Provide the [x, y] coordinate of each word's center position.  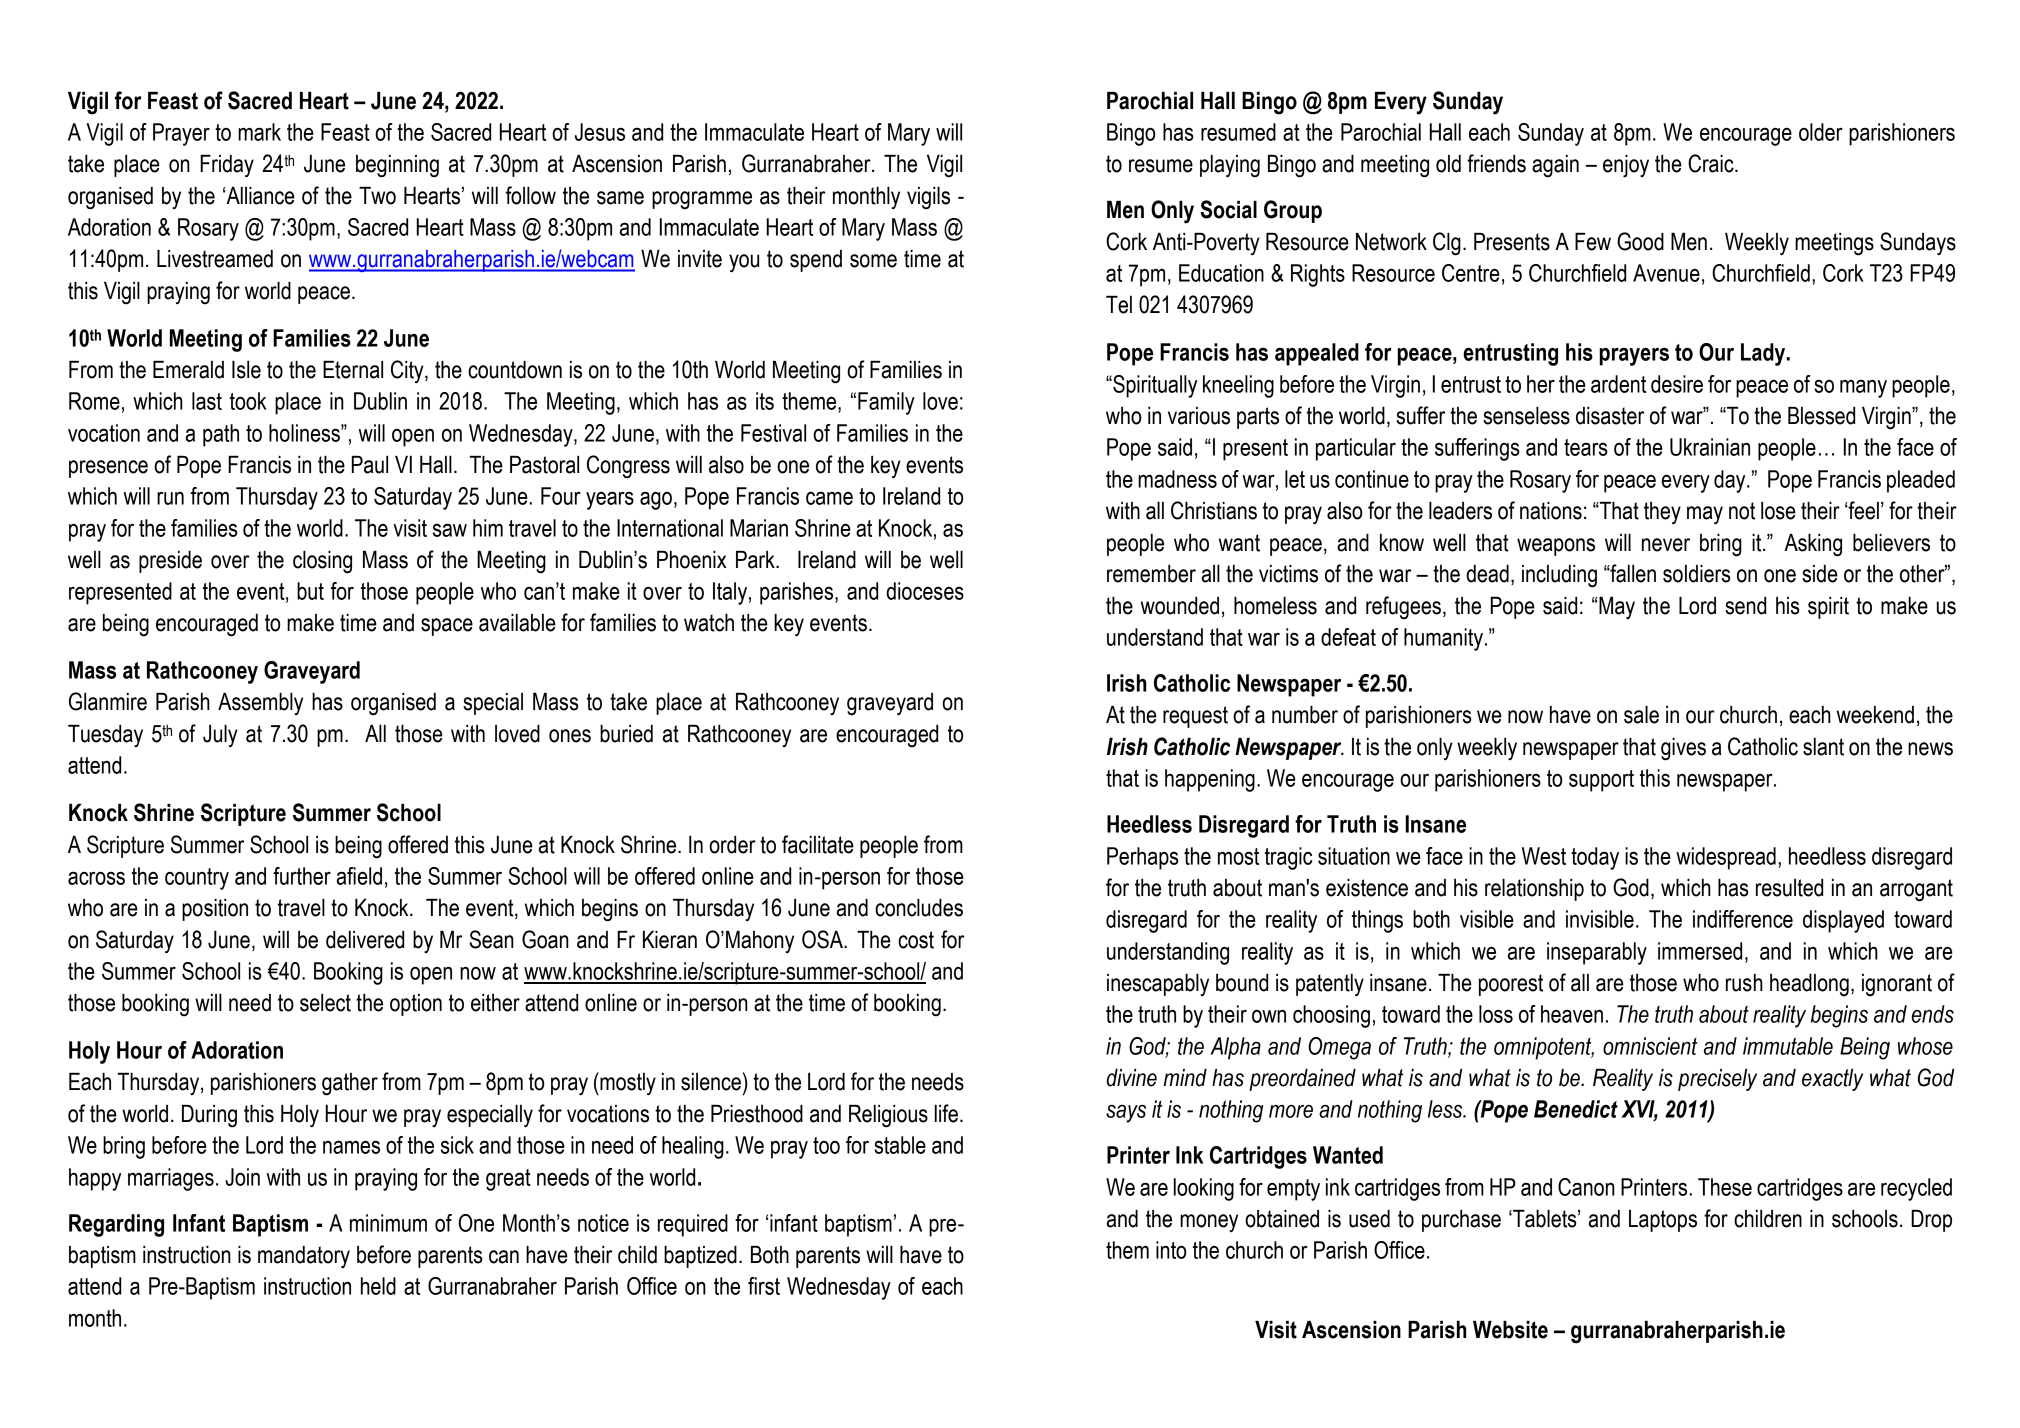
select [325, 1003]
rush [1744, 983]
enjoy [1626, 166]
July [220, 736]
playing [1230, 166]
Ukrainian [1710, 447]
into [1171, 1250]
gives [1683, 749]
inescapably [1158, 985]
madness [1177, 479]
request [1195, 717]
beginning [397, 166]
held [378, 1286]
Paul [370, 465]
